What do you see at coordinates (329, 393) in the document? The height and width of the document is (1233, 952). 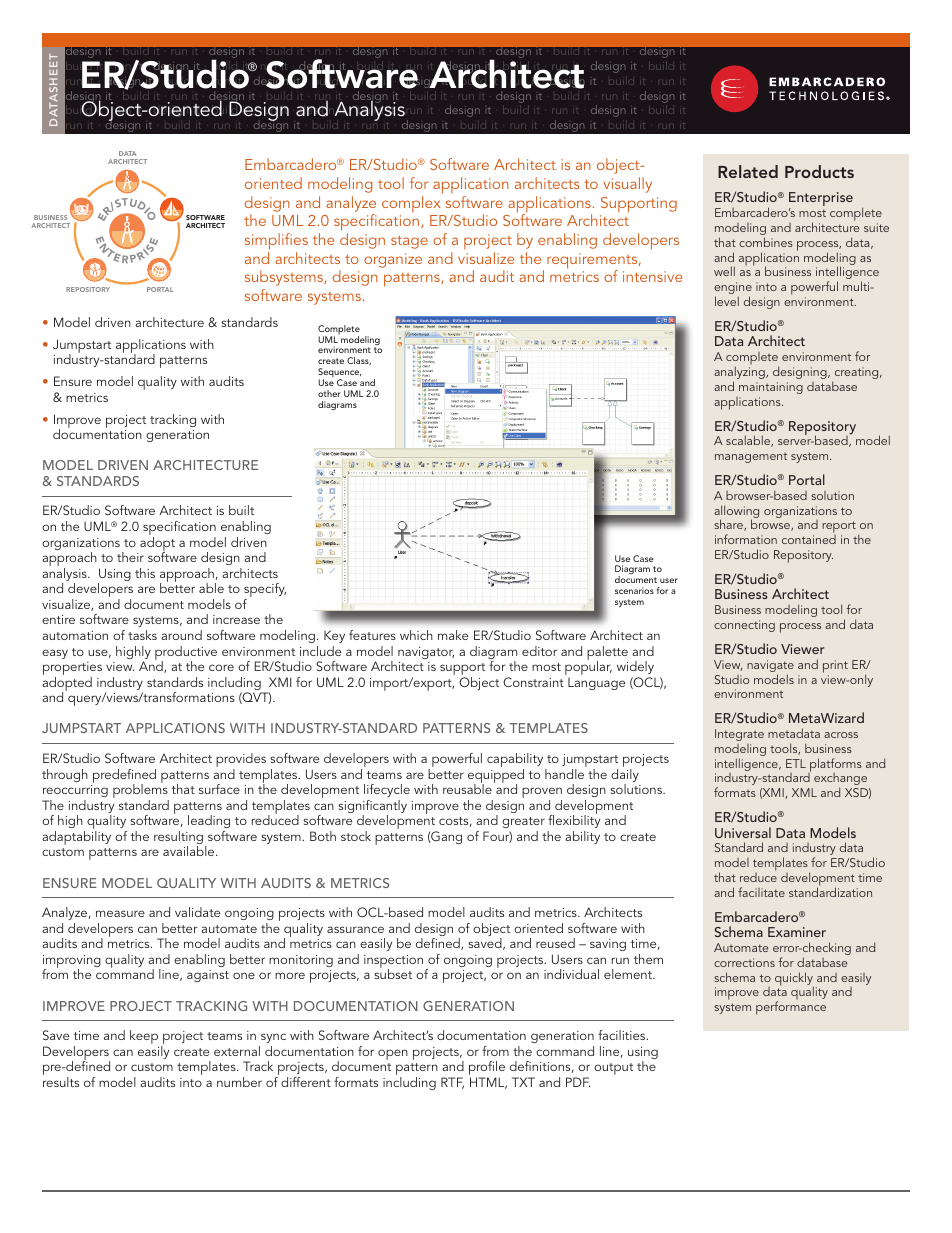 I see `other` at bounding box center [329, 393].
